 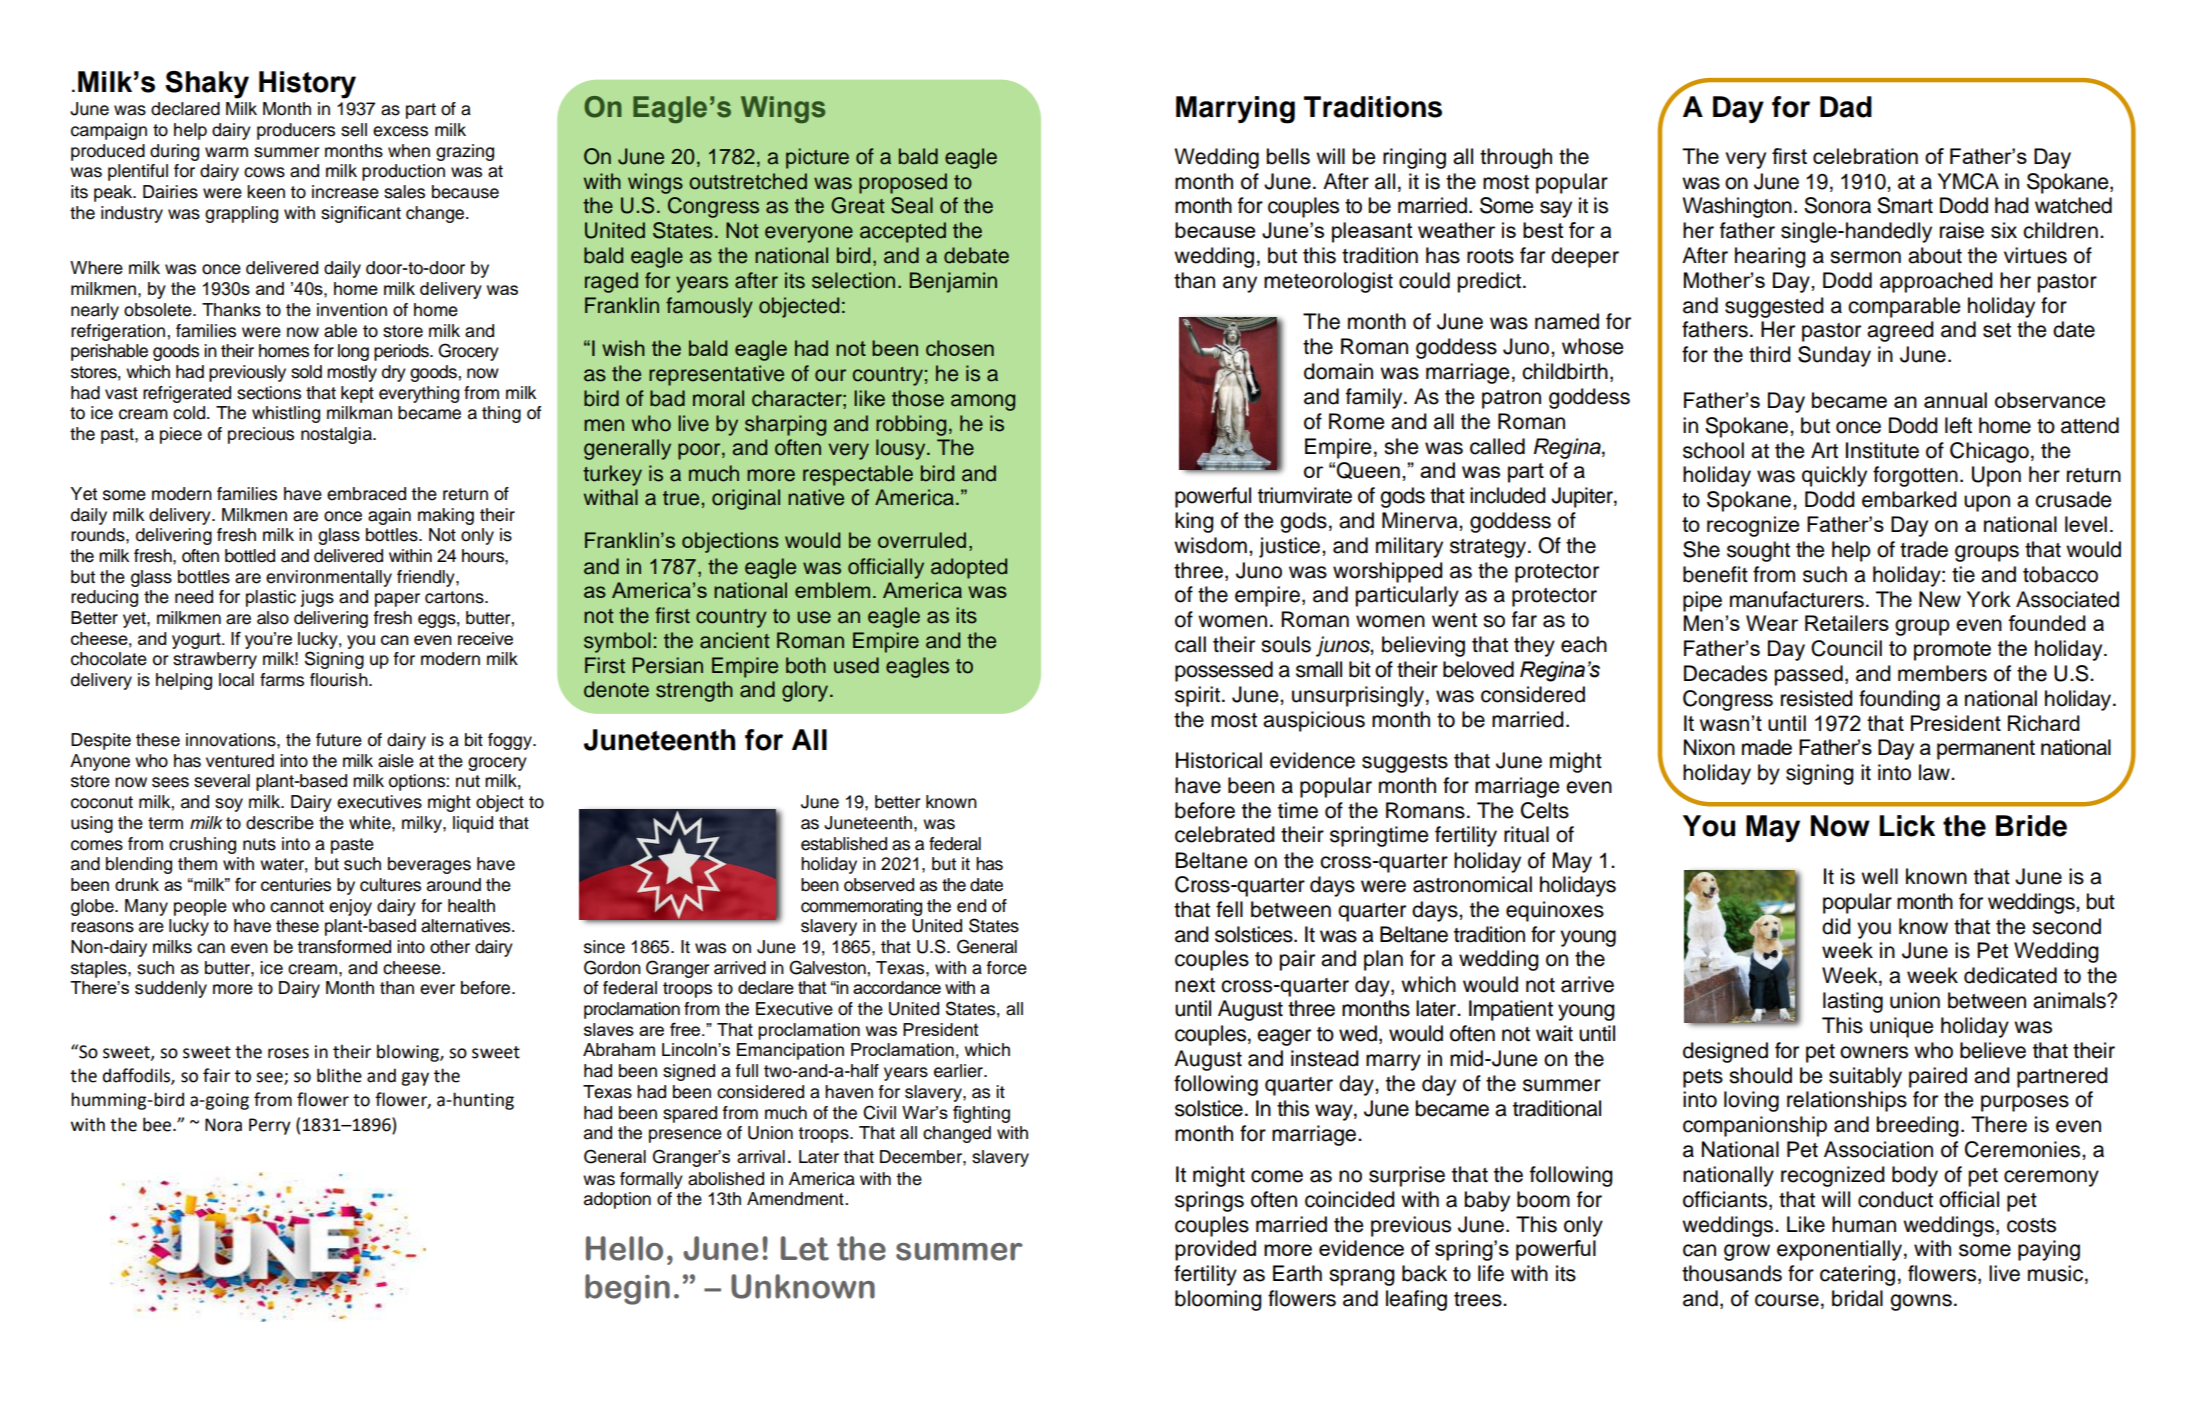 I want to click on annual, so click(x=1955, y=400).
